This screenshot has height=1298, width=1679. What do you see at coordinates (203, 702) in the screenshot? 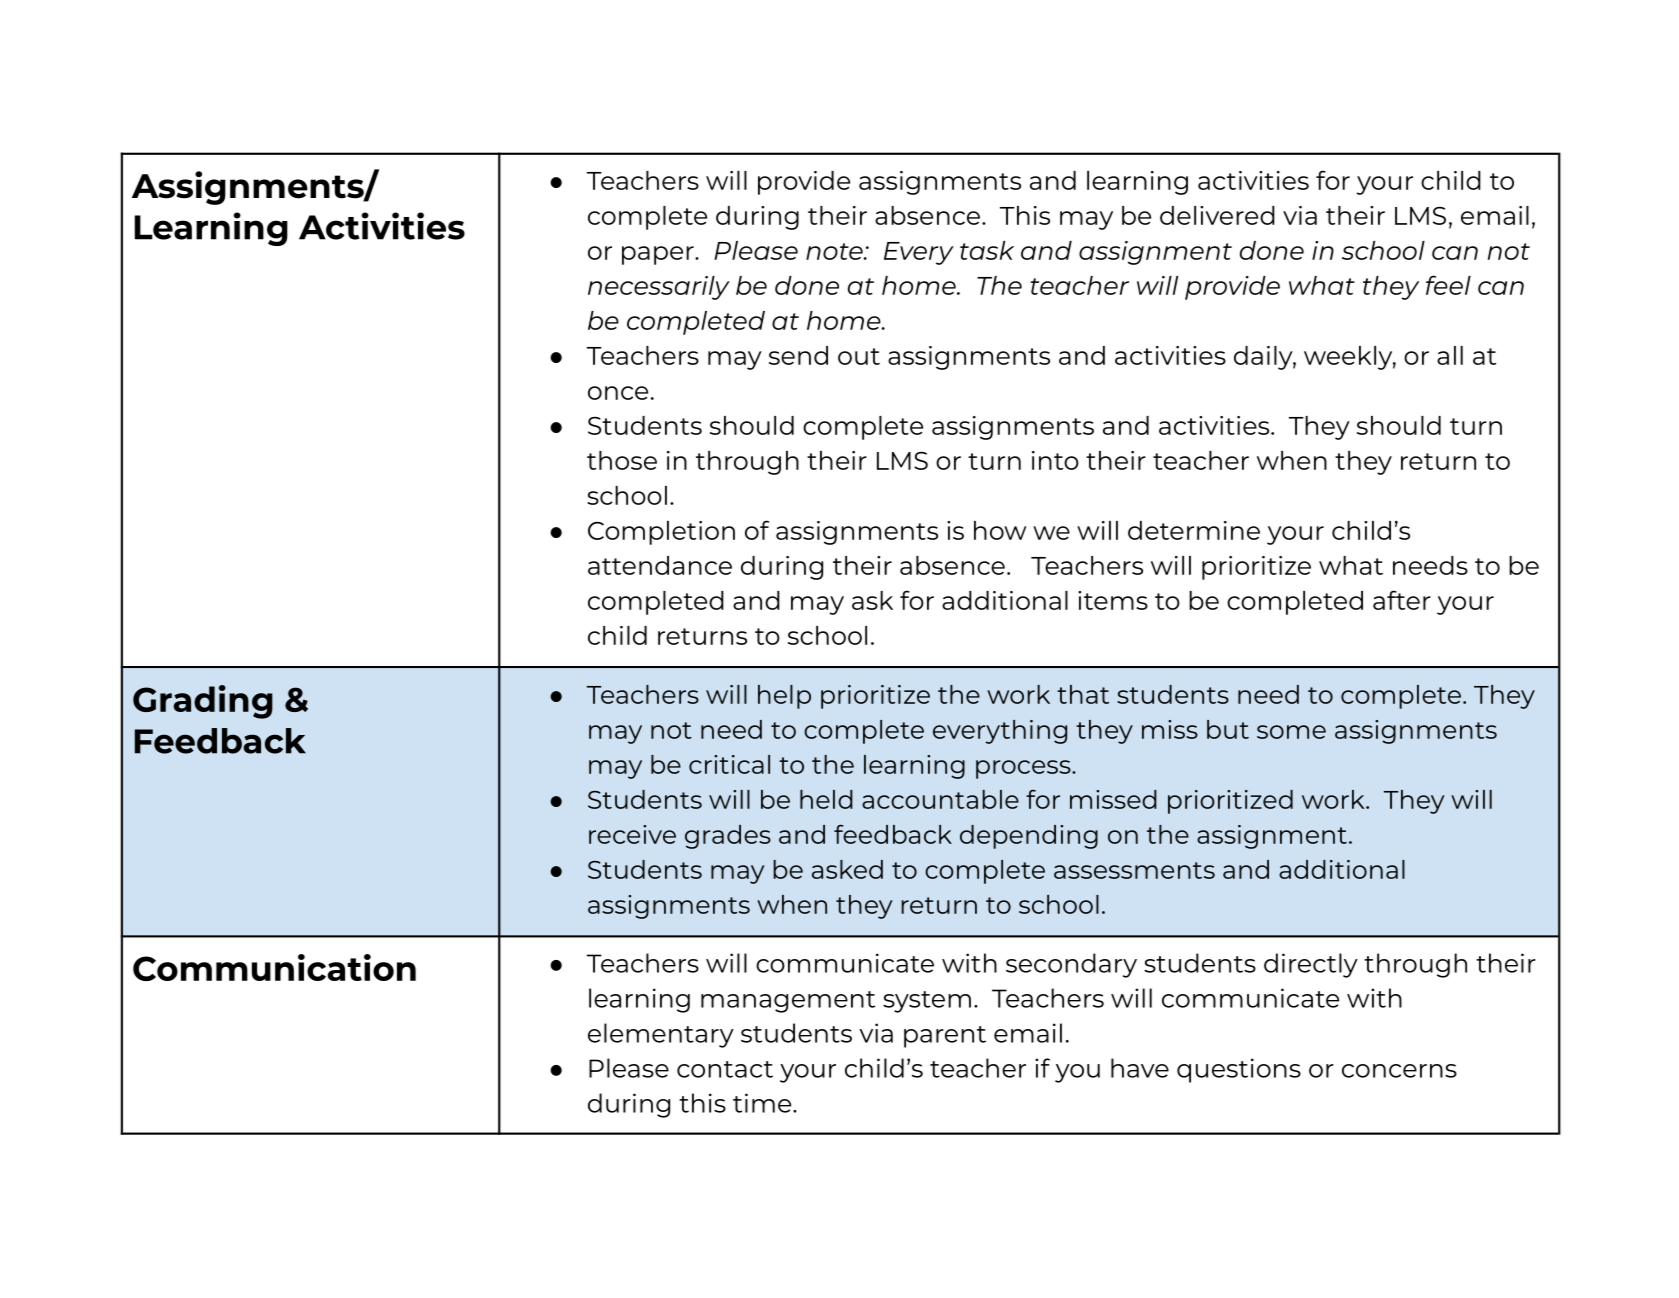
I see `Grading` at bounding box center [203, 702].
